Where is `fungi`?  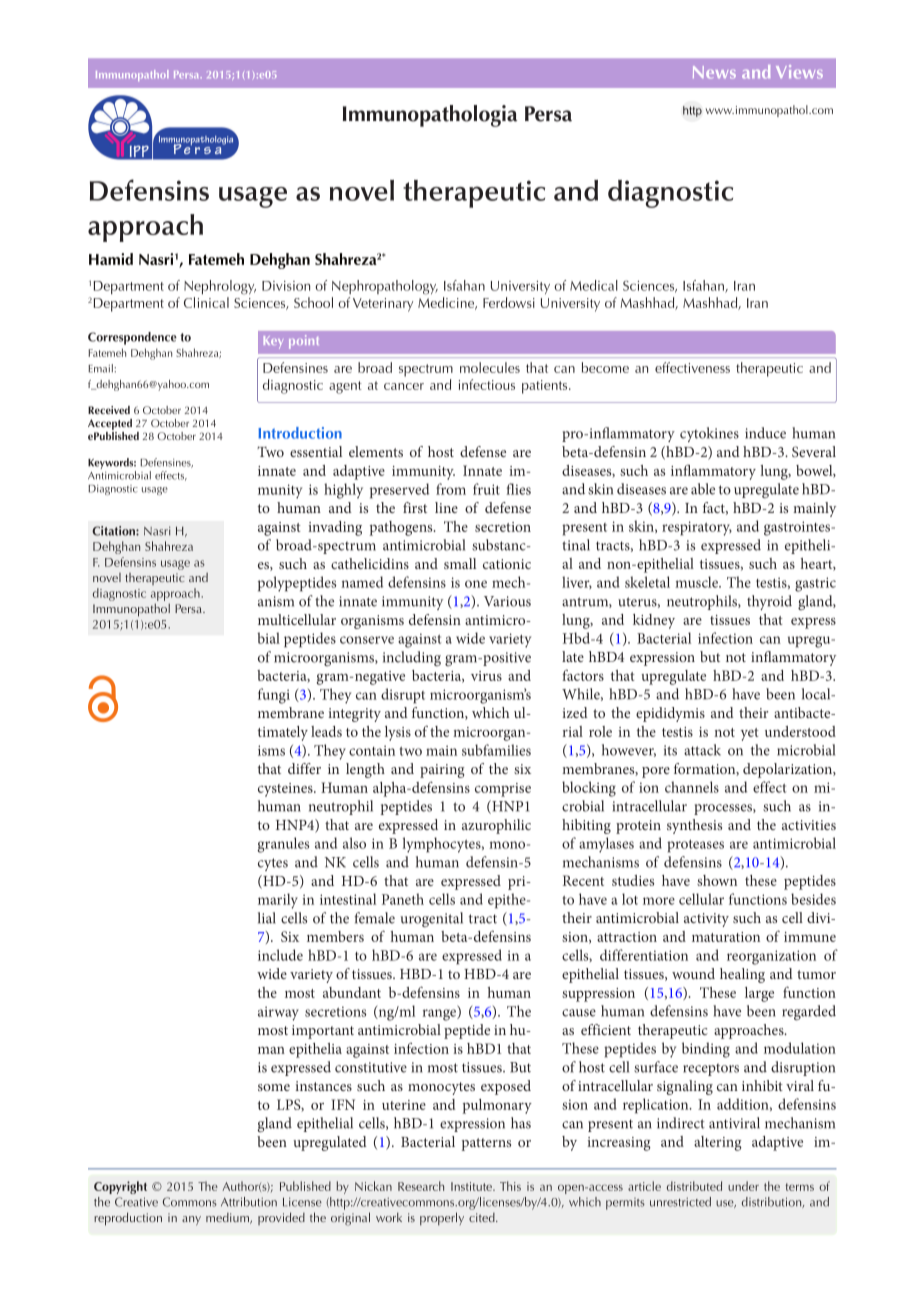 fungi is located at coordinates (274, 696).
